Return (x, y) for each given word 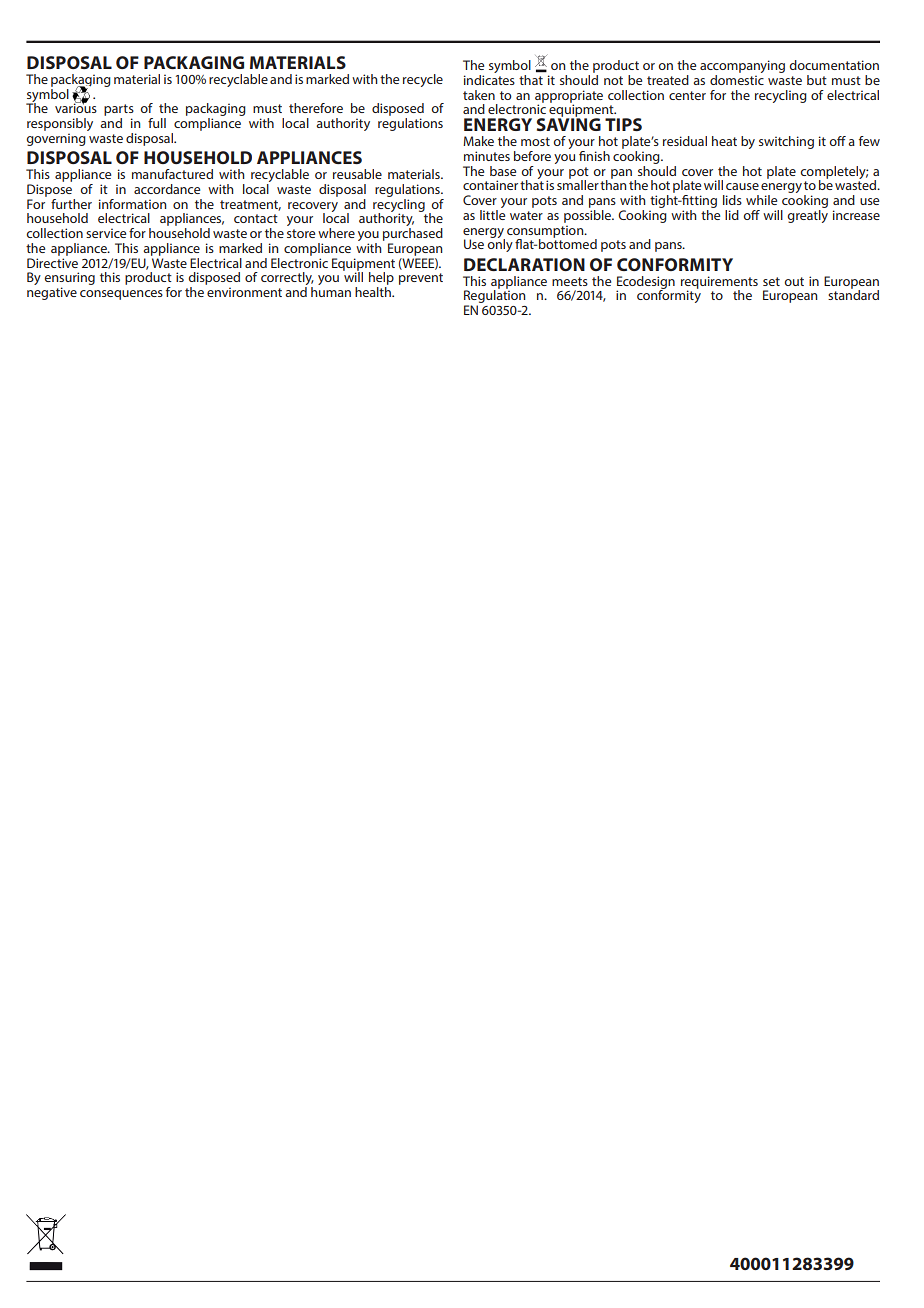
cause (742, 186)
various (76, 107)
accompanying (742, 68)
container (490, 185)
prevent (421, 279)
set (771, 281)
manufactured (172, 174)
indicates (489, 78)
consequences (121, 295)
